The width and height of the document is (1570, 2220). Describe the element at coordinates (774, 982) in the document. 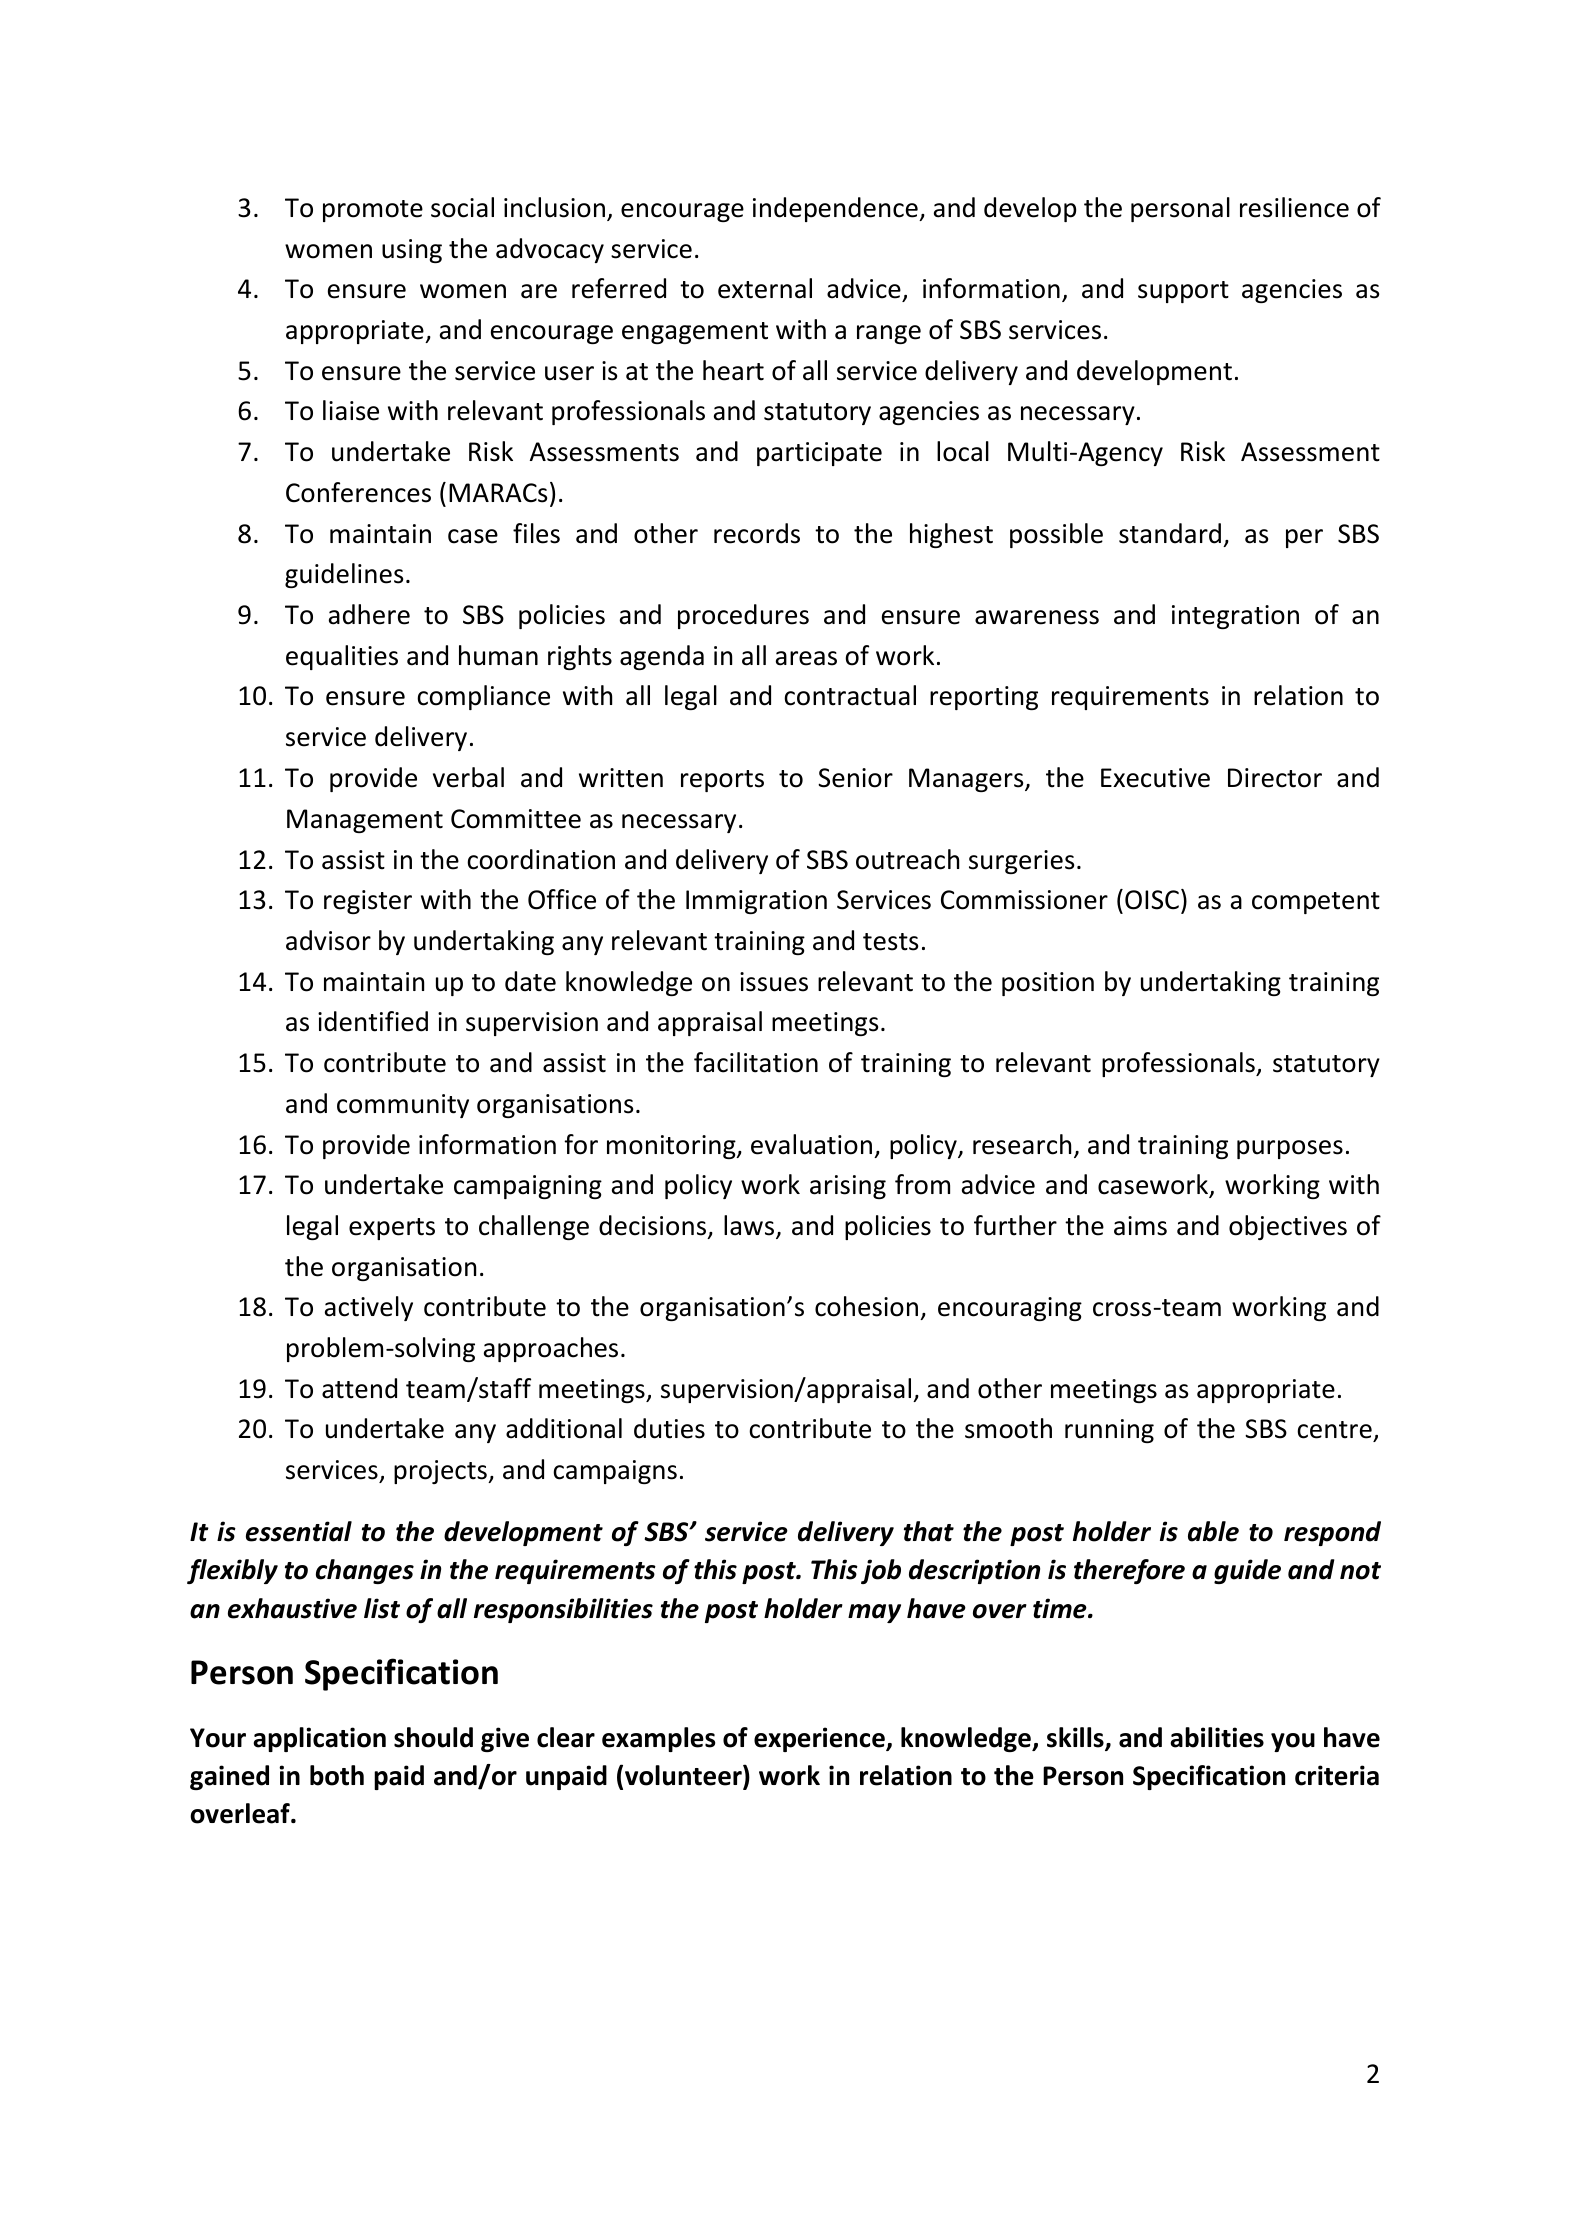

I see `issues` at that location.
